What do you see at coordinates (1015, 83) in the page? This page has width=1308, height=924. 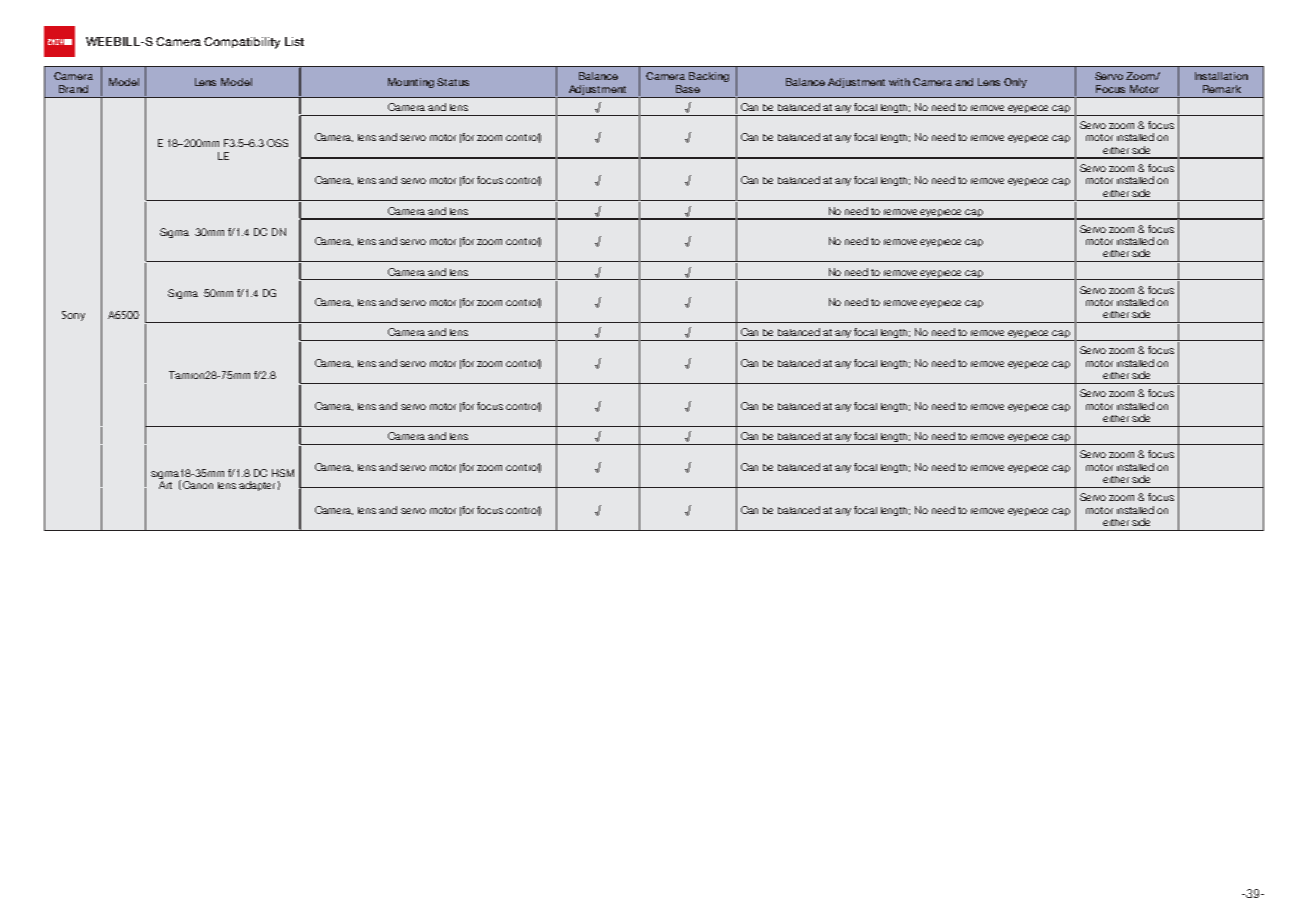 I see `Only` at bounding box center [1015, 83].
